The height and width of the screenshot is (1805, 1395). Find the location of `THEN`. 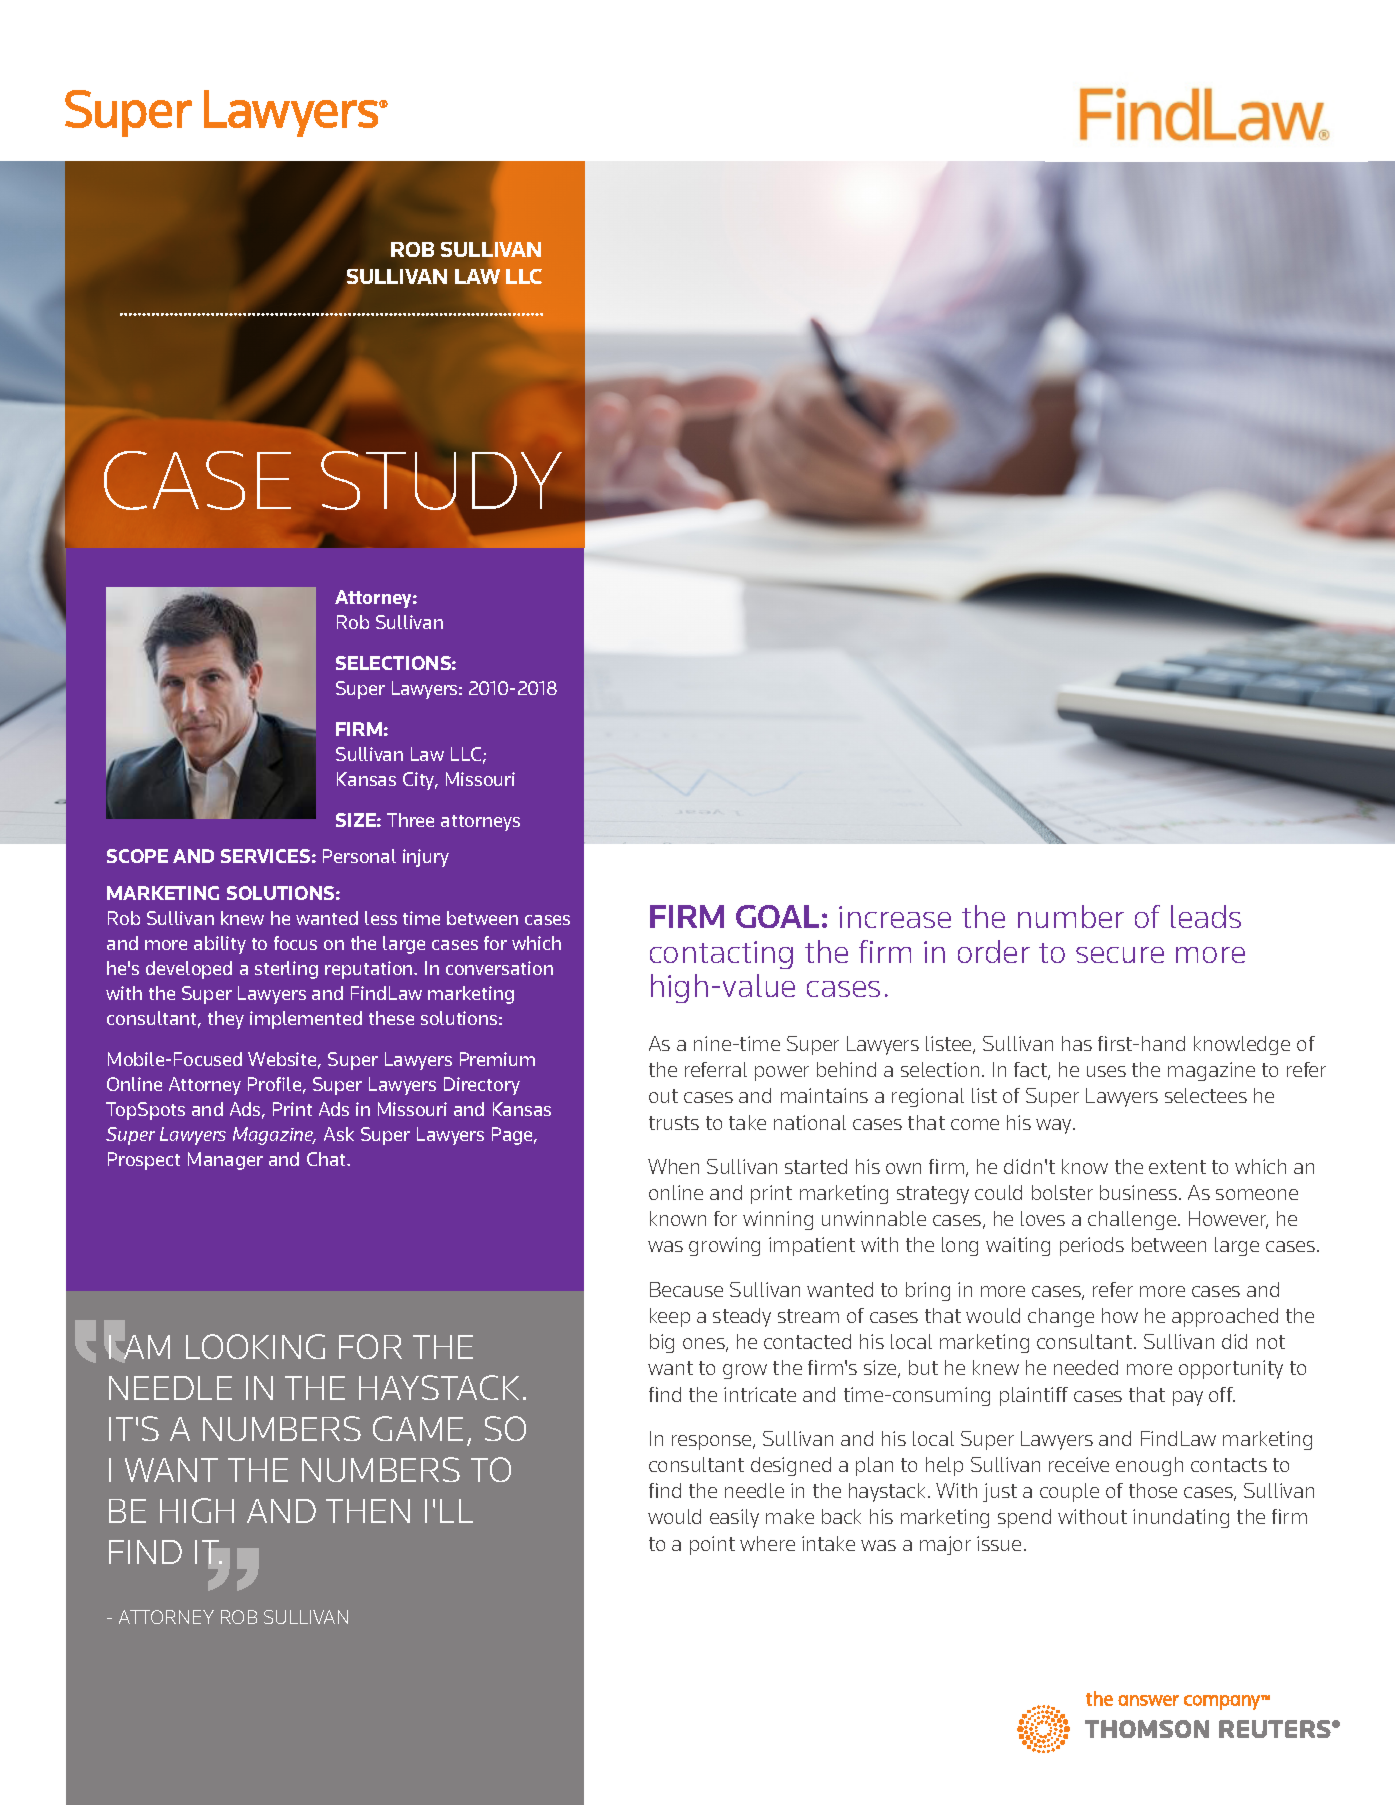

THEN is located at coordinates (368, 1511).
